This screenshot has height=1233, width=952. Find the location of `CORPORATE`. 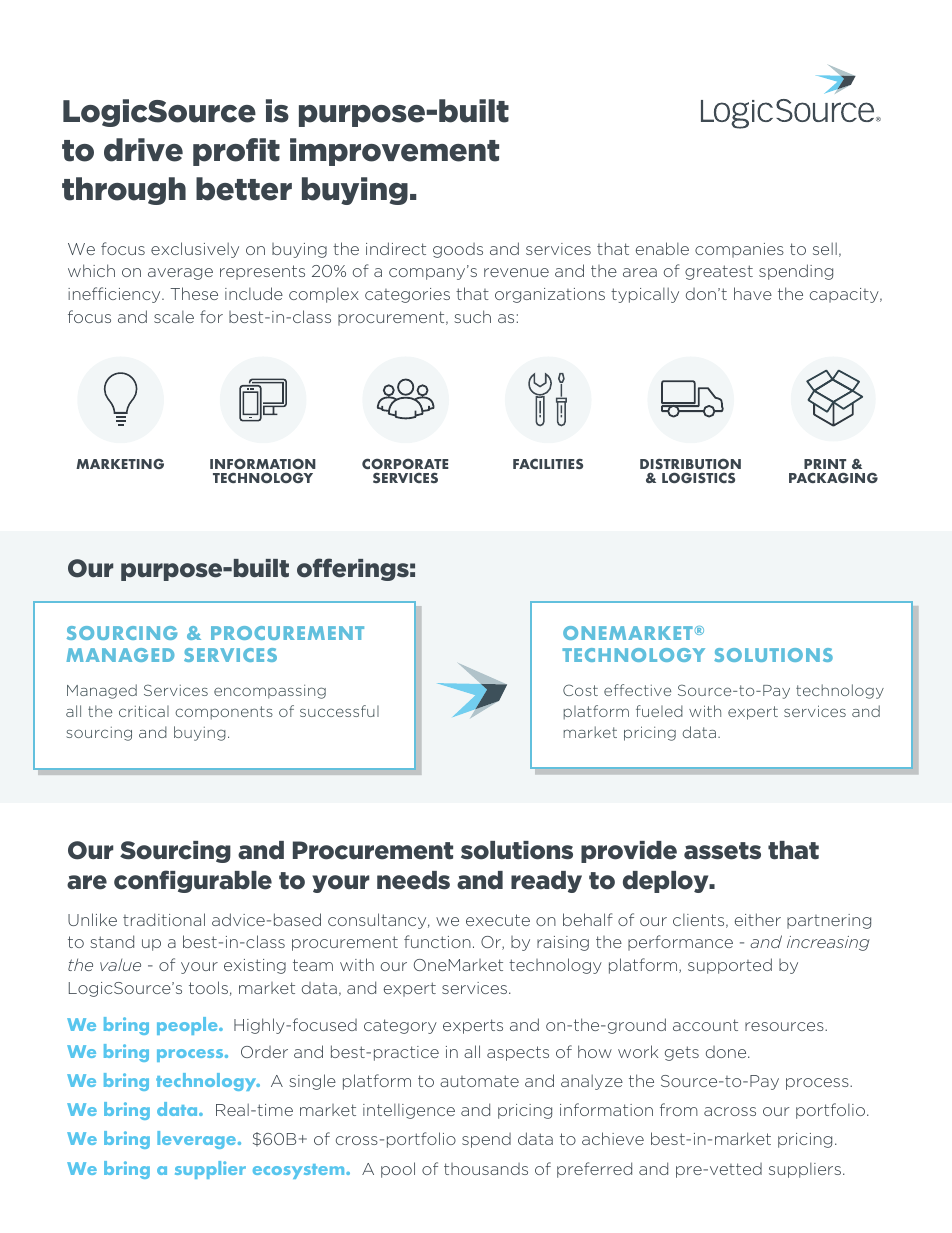

CORPORATE is located at coordinates (405, 463).
